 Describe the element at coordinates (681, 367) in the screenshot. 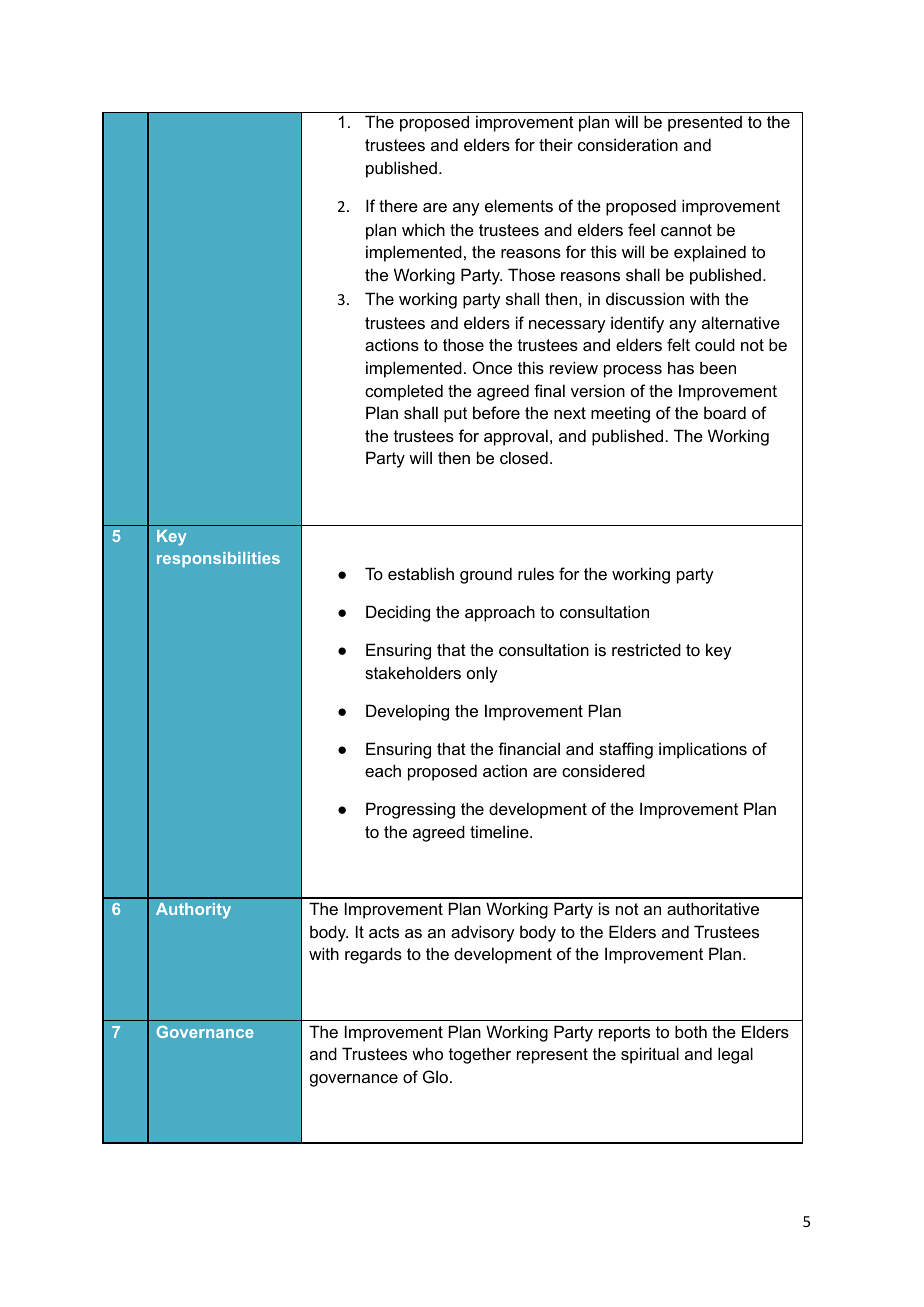

I see `has` at that location.
